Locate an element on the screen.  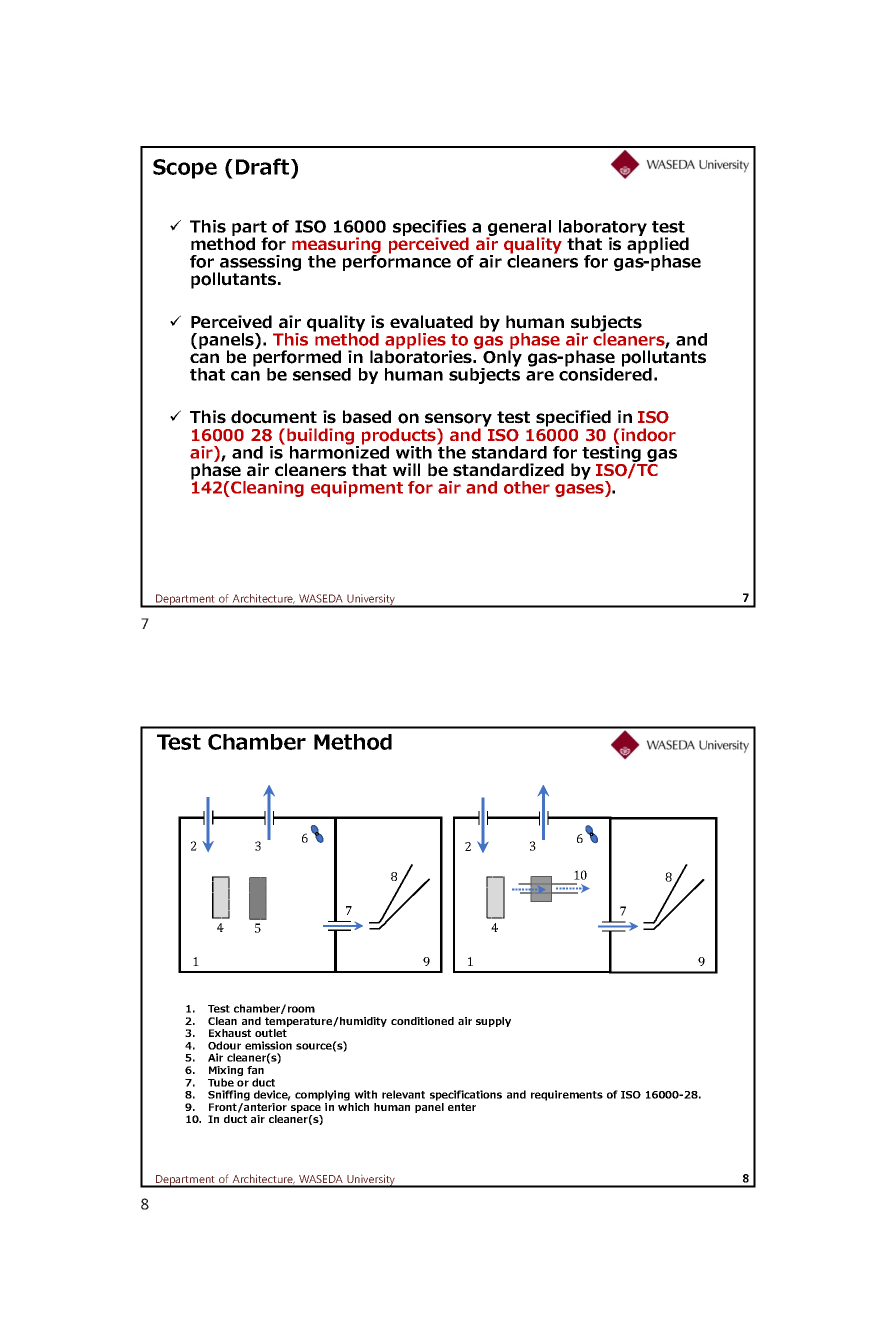
requirements is located at coordinates (567, 1095).
